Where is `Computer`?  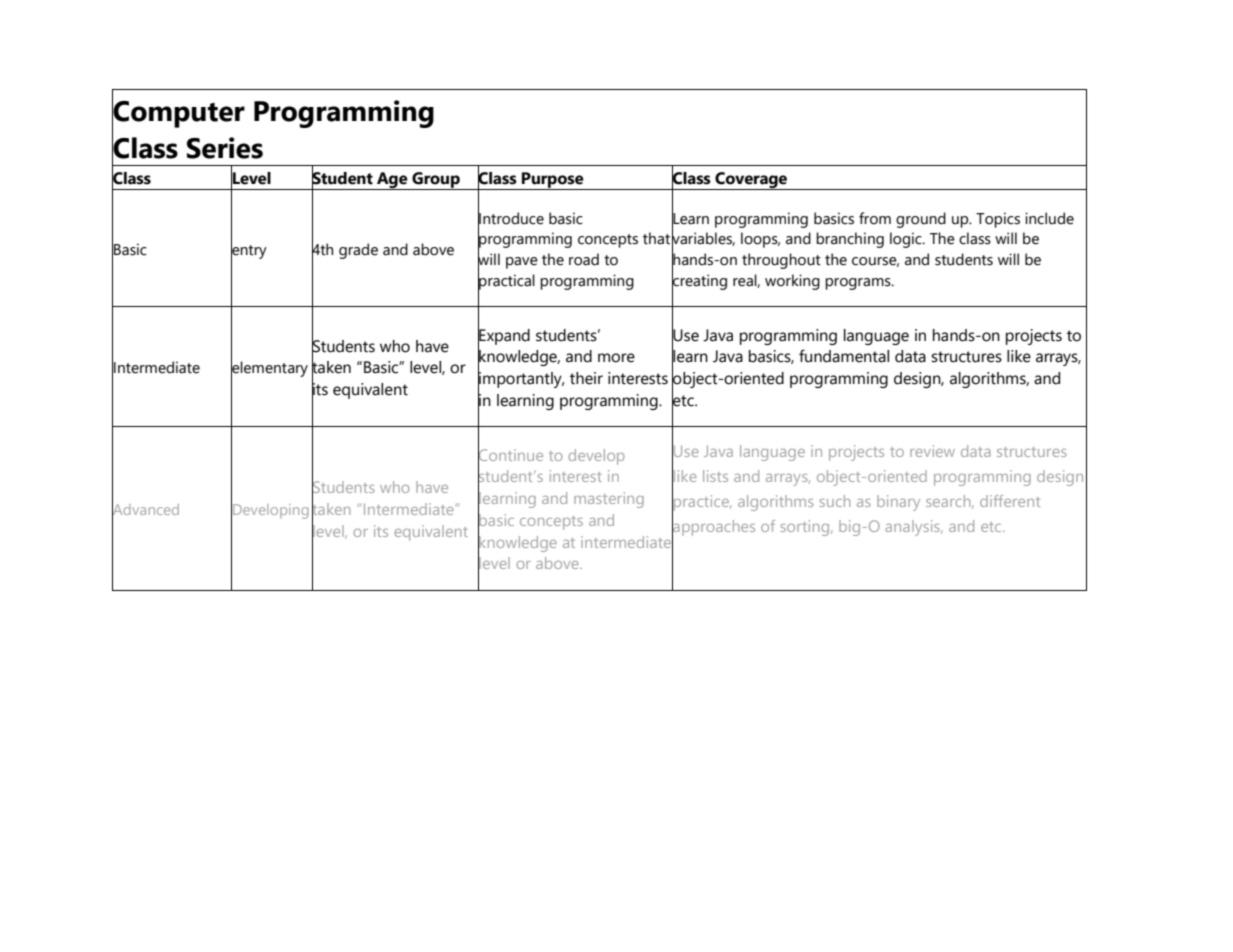
Computer is located at coordinates (178, 113).
